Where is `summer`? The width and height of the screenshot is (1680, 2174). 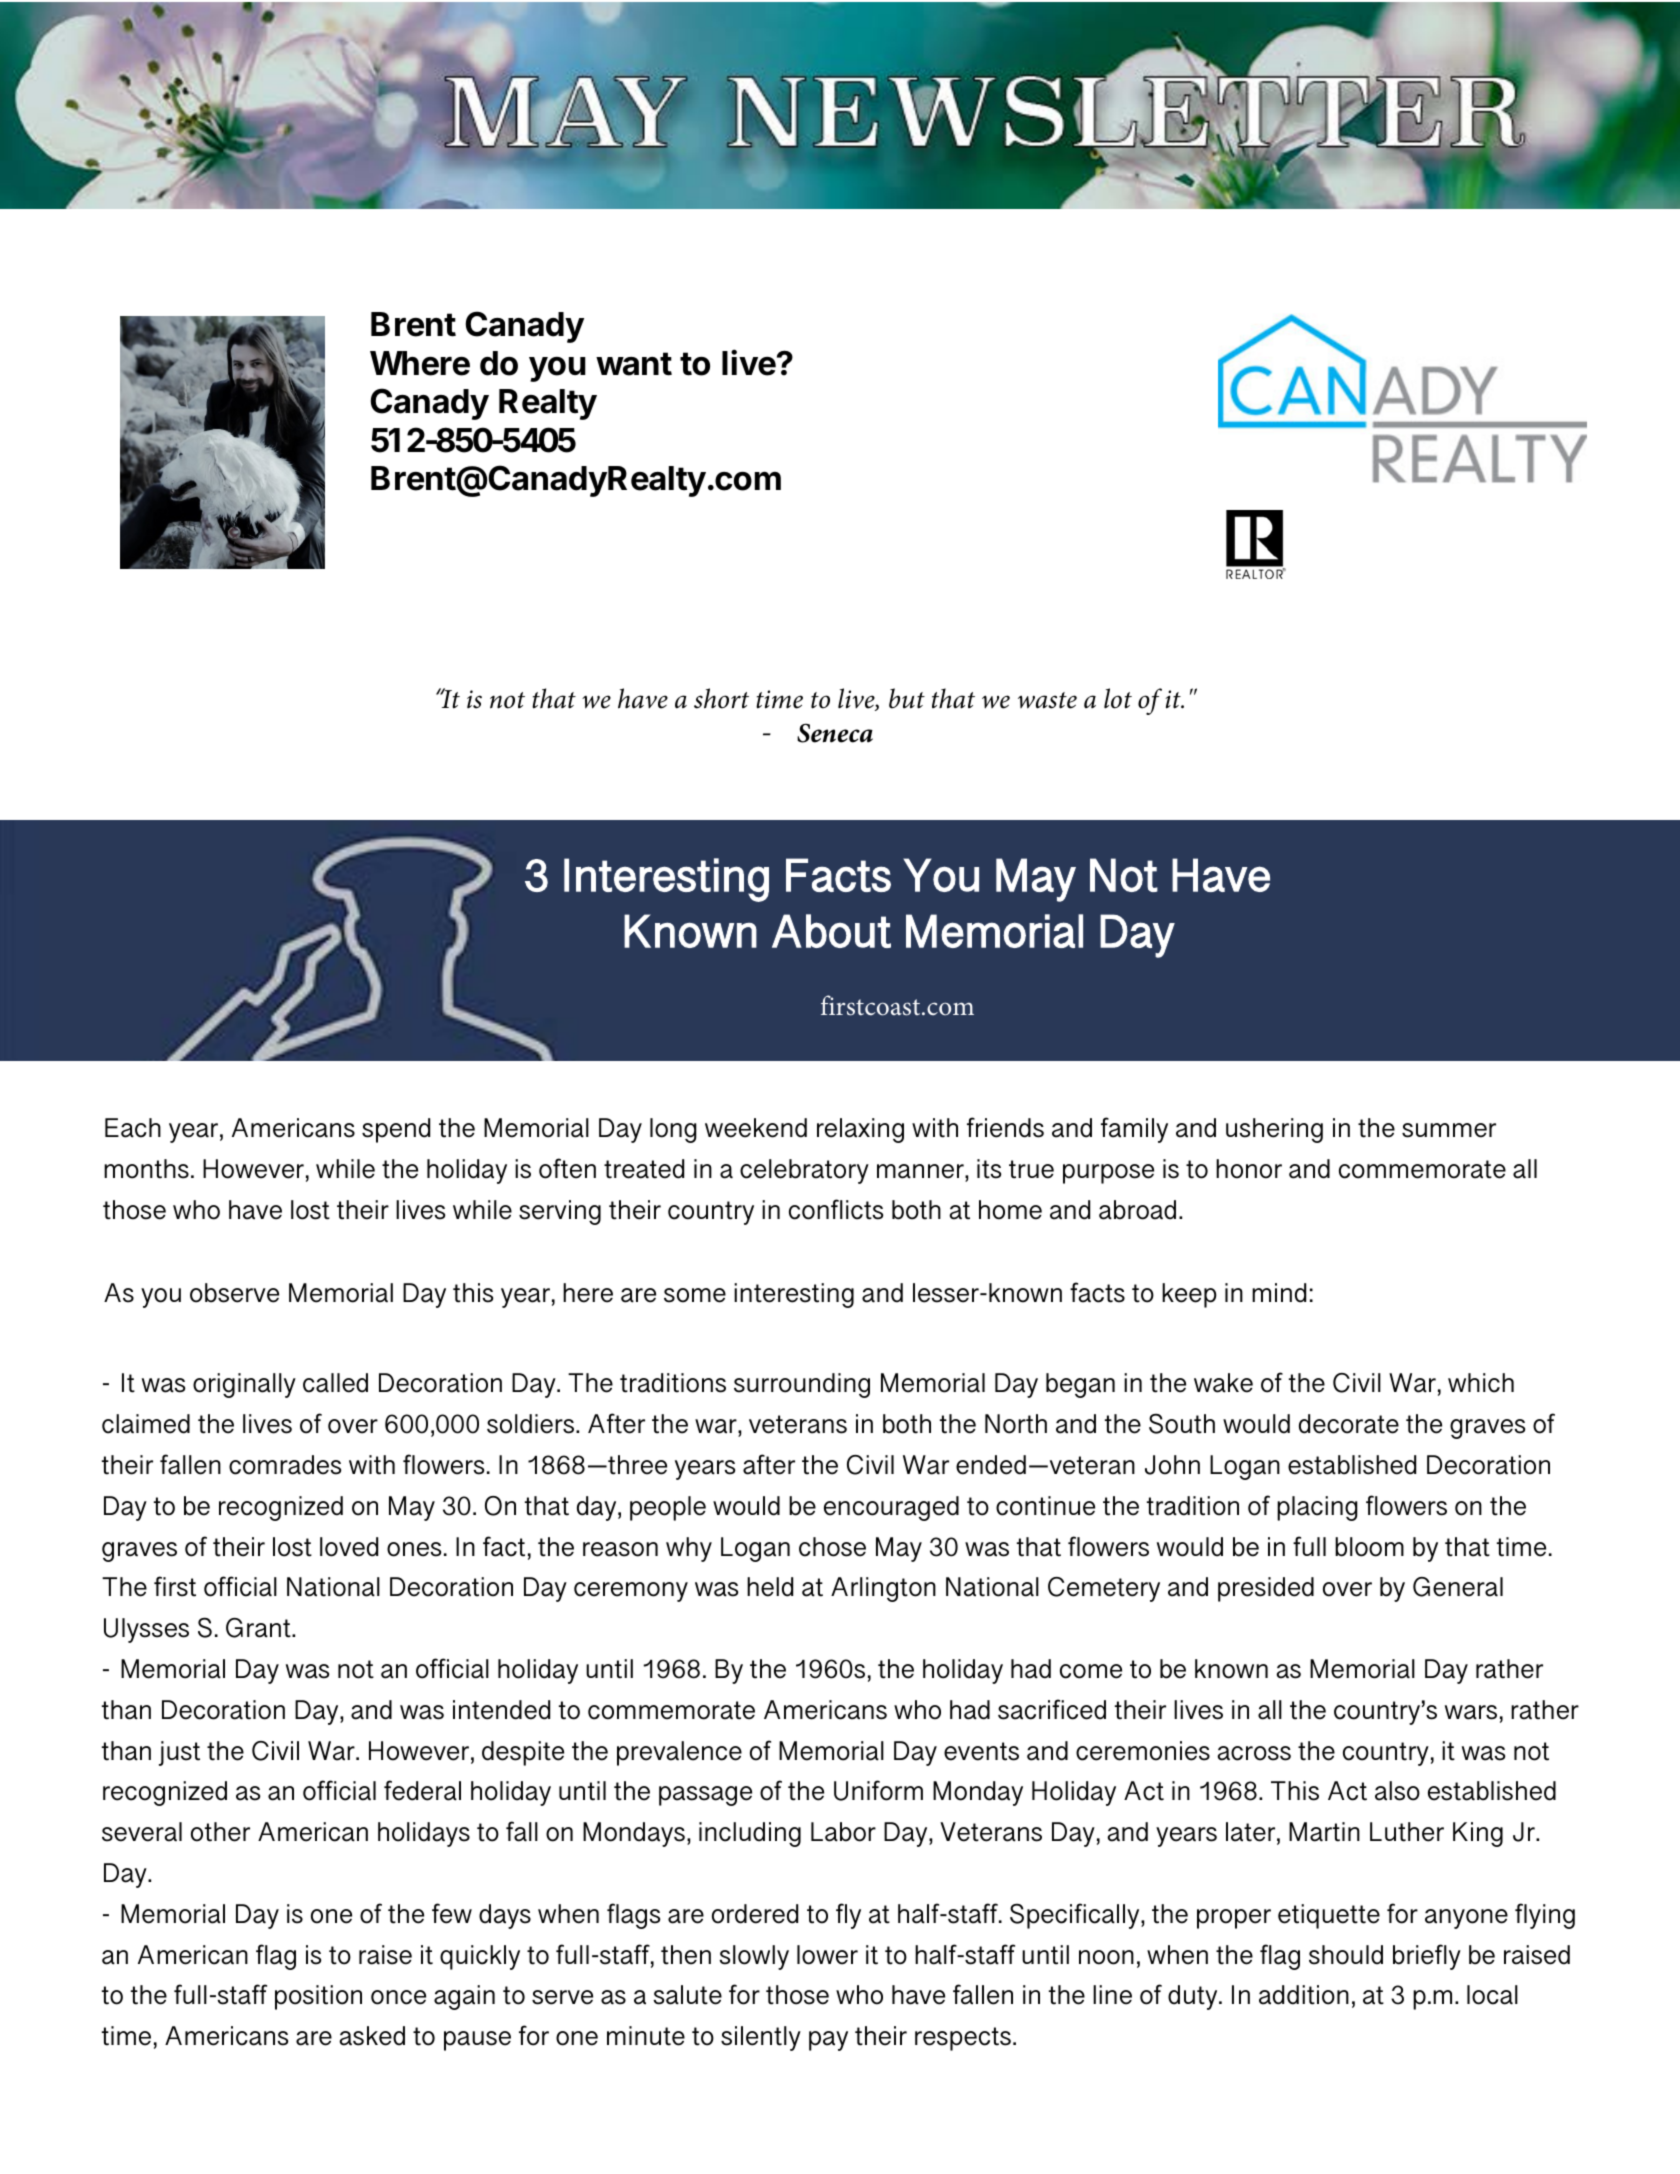
summer is located at coordinates (1449, 1130).
